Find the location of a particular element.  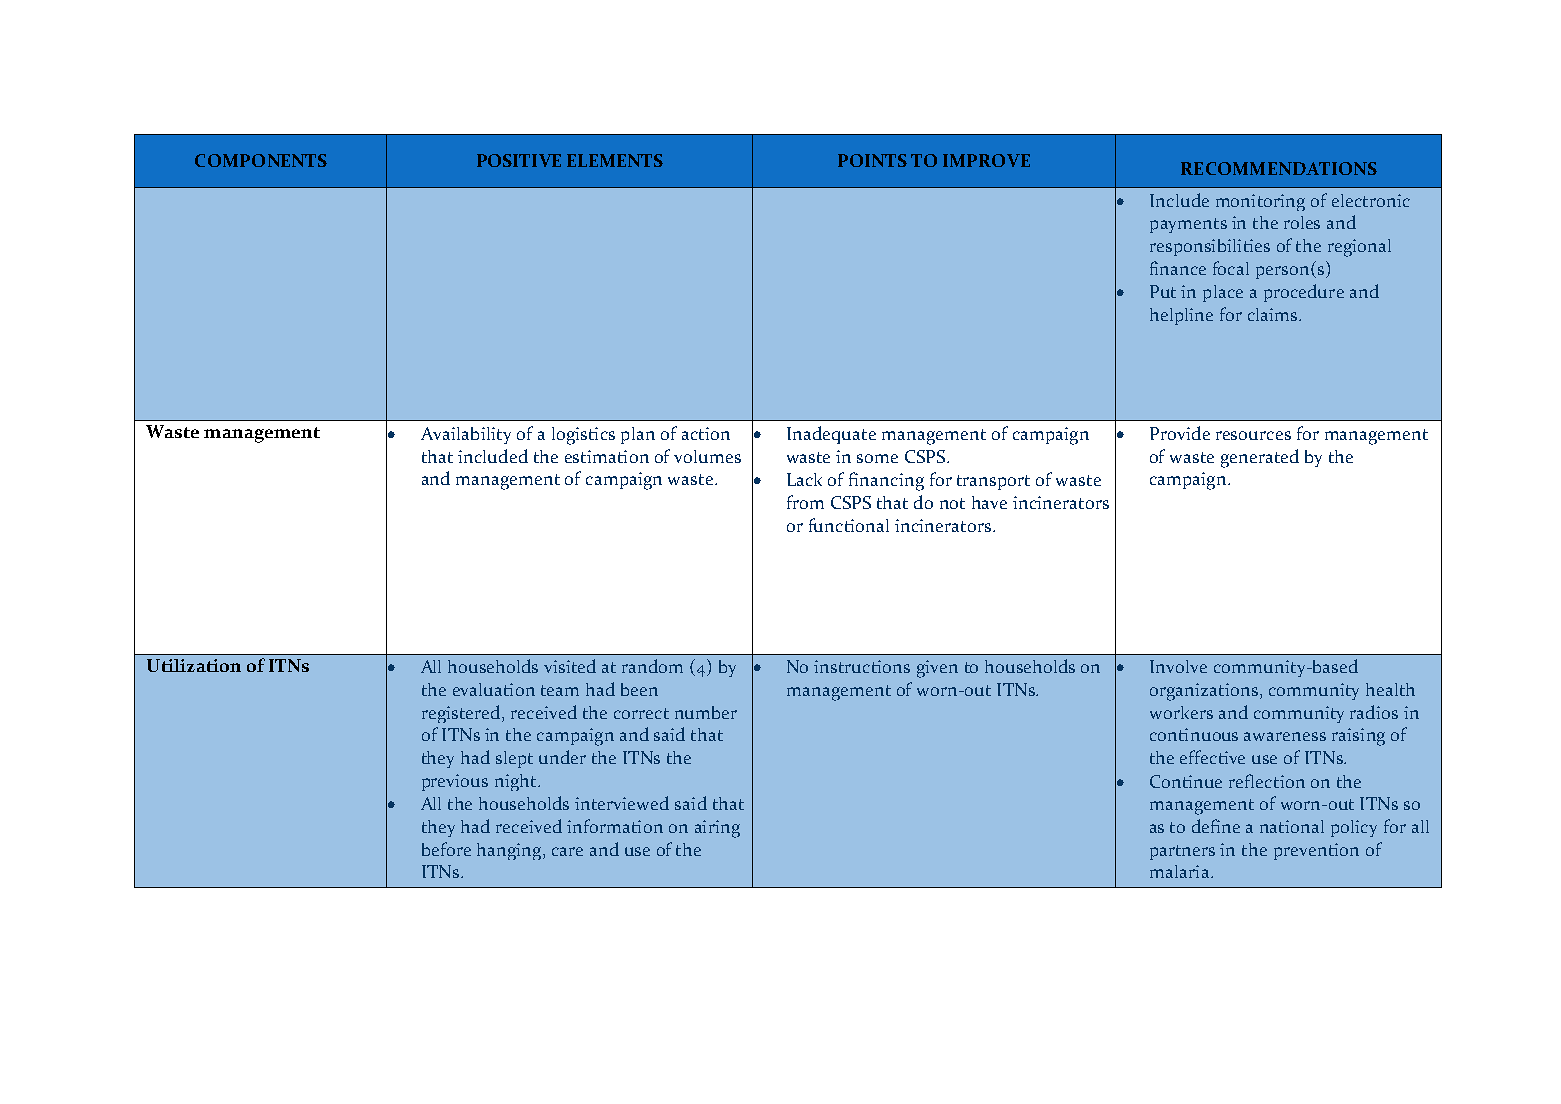

before is located at coordinates (446, 849).
